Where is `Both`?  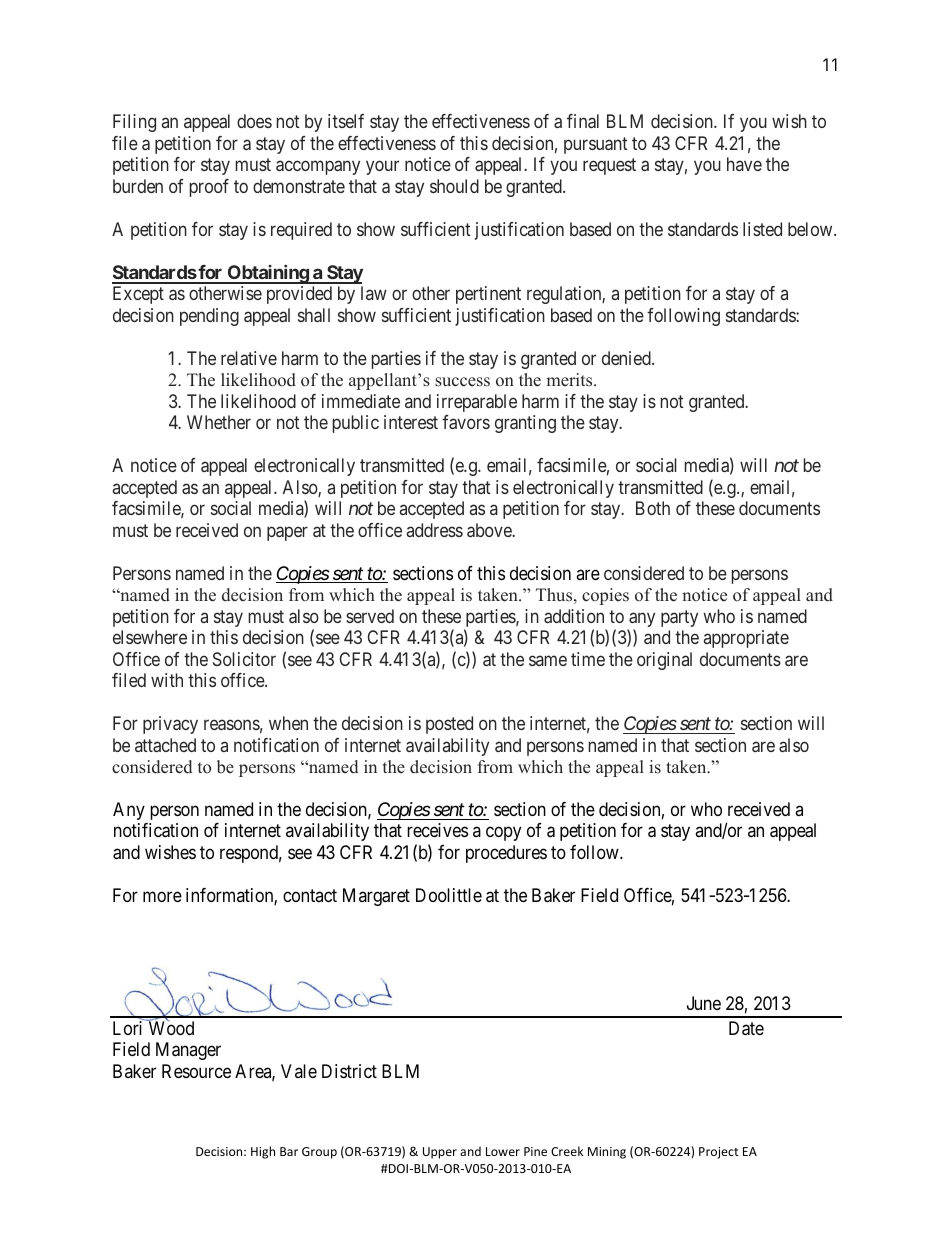 Both is located at coordinates (653, 508).
